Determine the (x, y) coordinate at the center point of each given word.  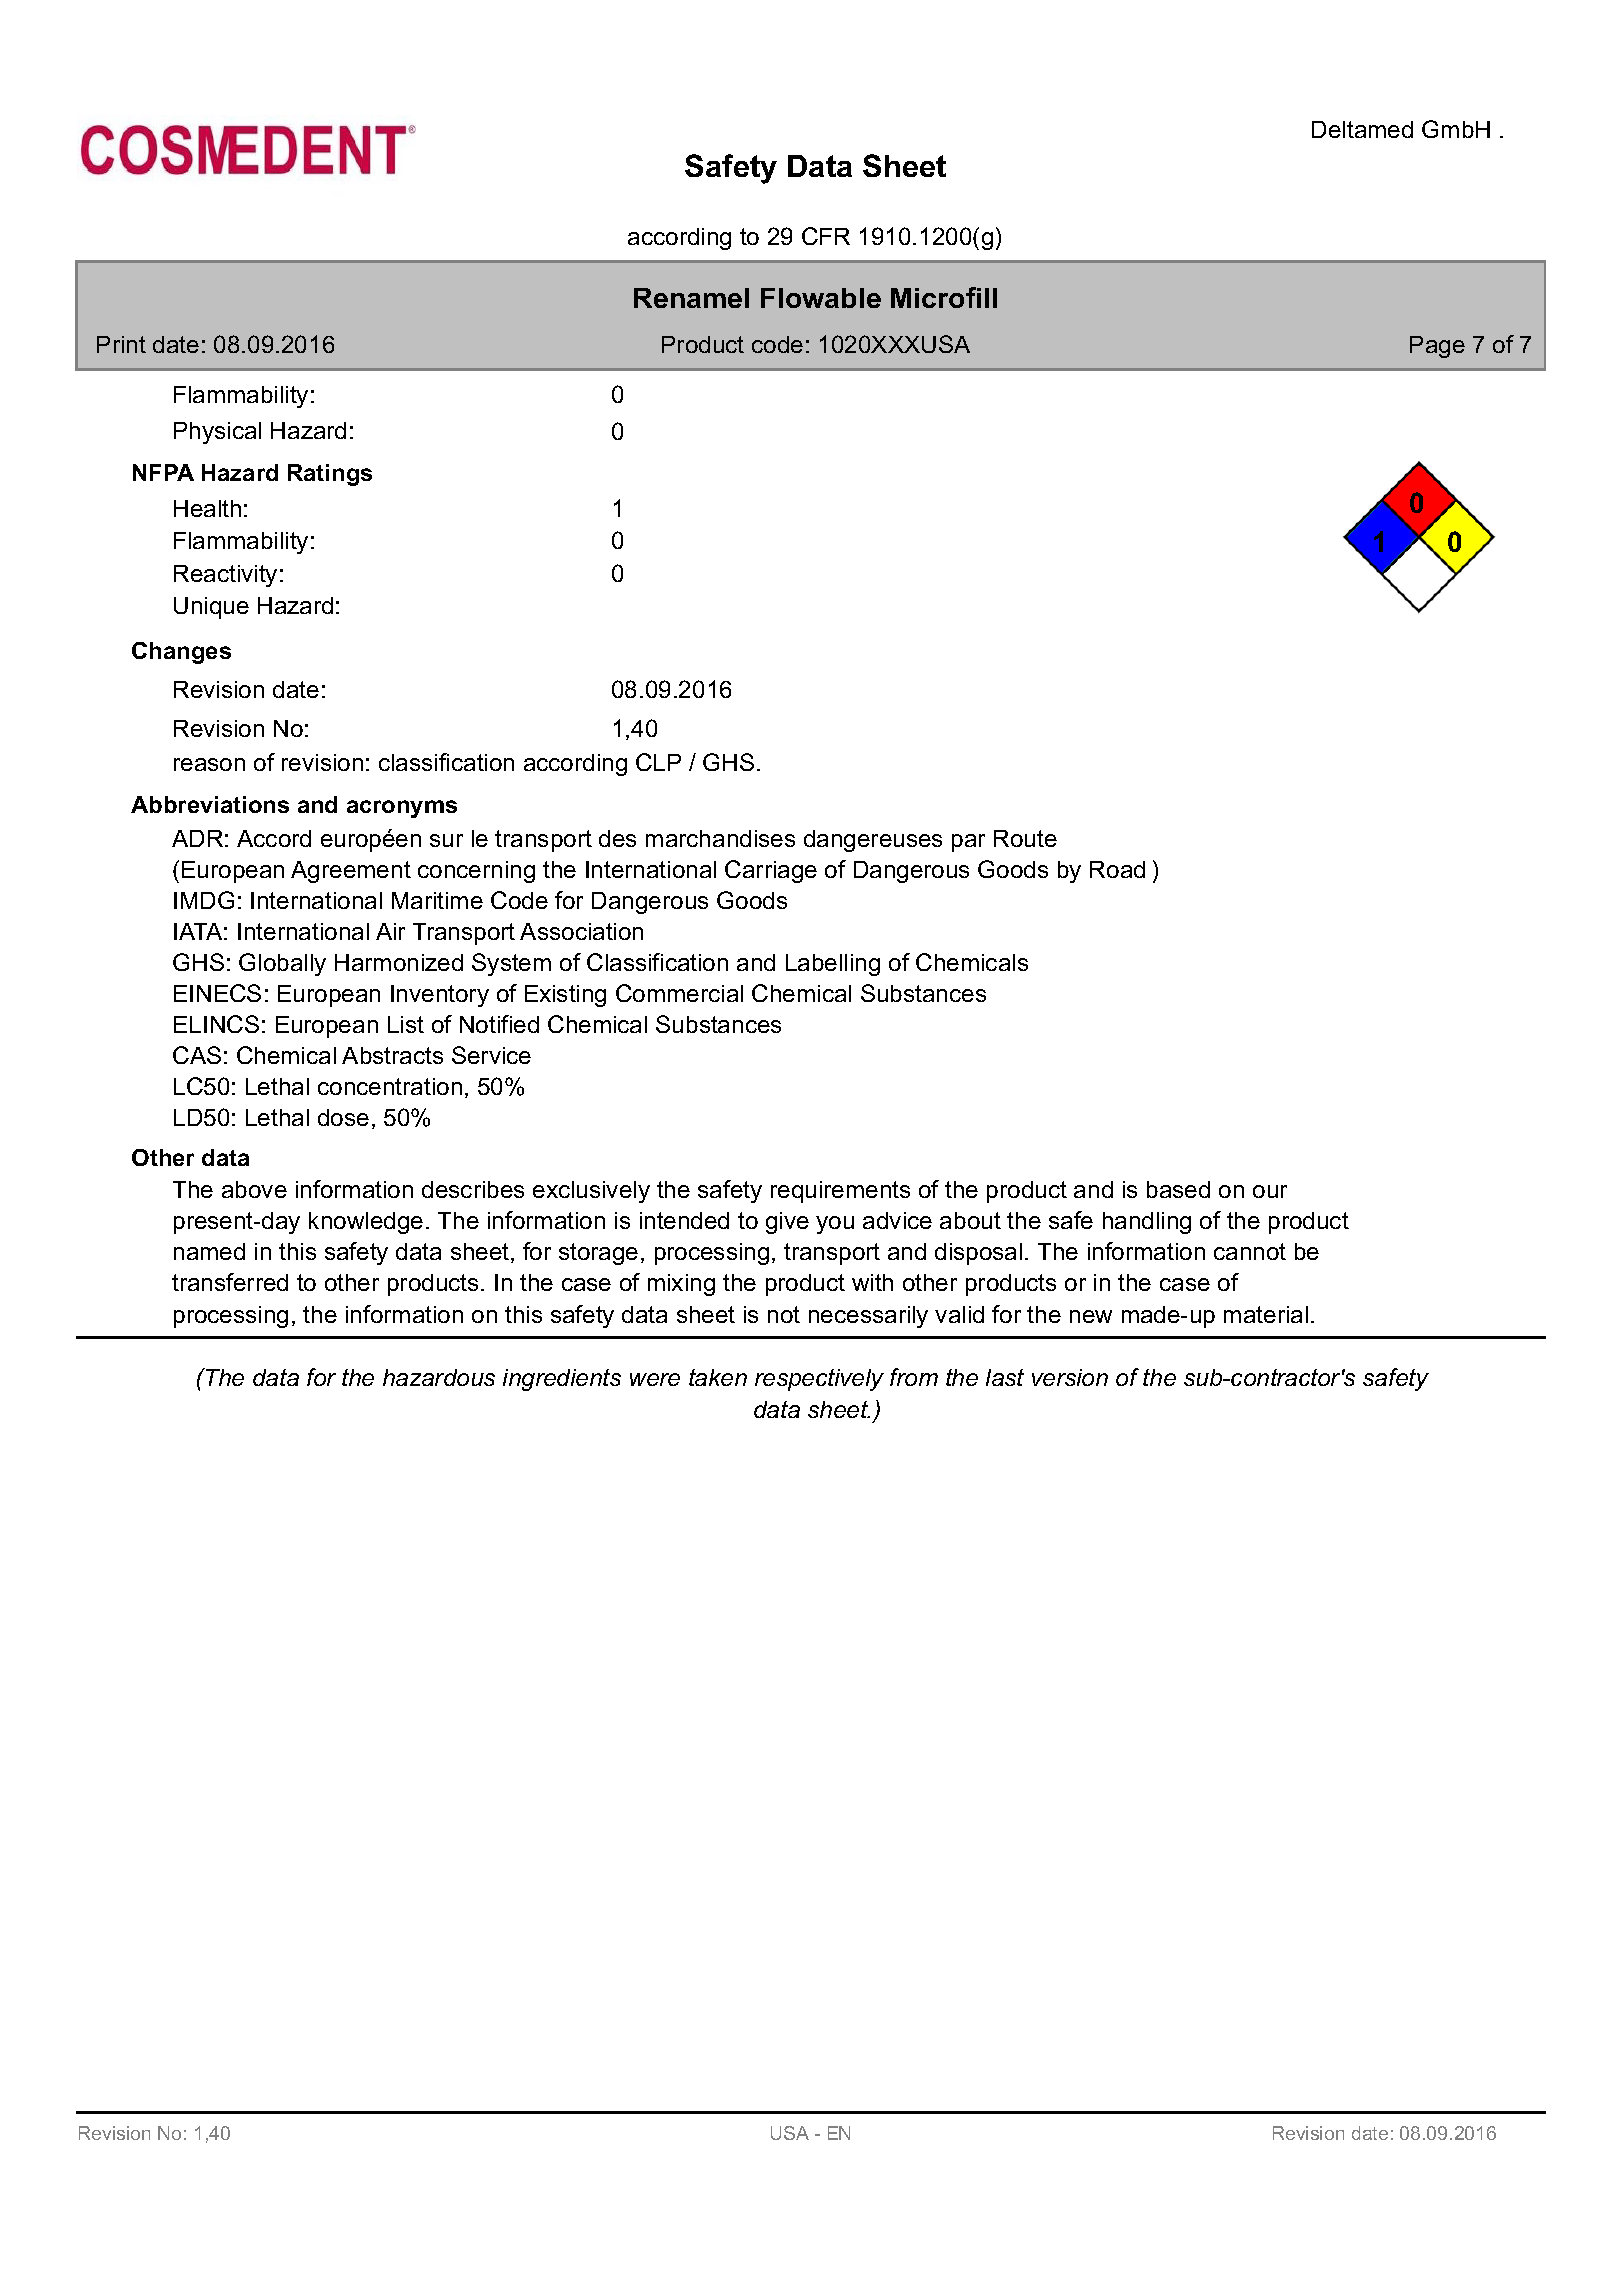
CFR (826, 236)
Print (121, 344)
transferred (230, 1282)
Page (1437, 347)
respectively (819, 1380)
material (1266, 1314)
